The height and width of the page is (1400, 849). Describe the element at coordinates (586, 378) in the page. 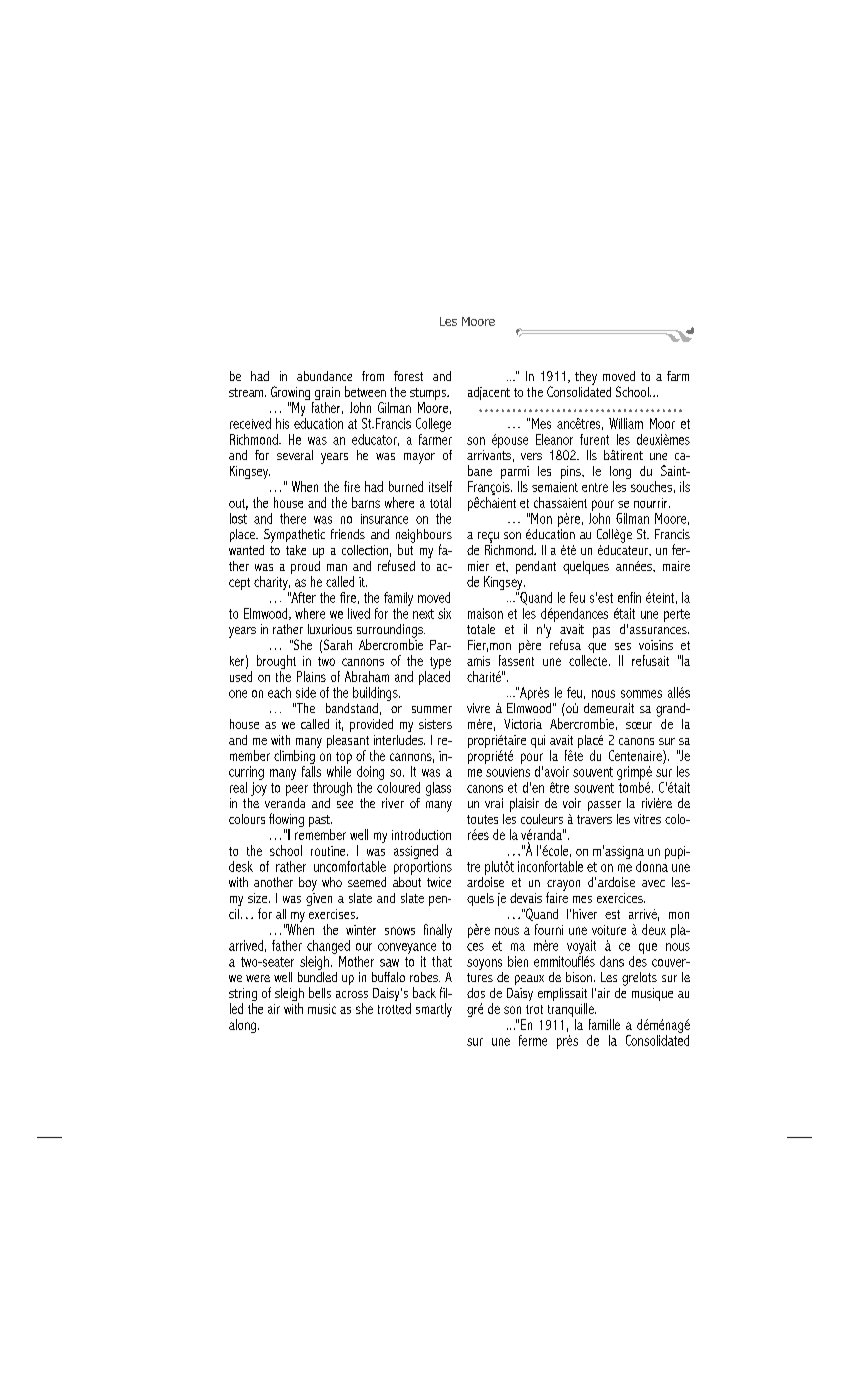

I see `they` at that location.
